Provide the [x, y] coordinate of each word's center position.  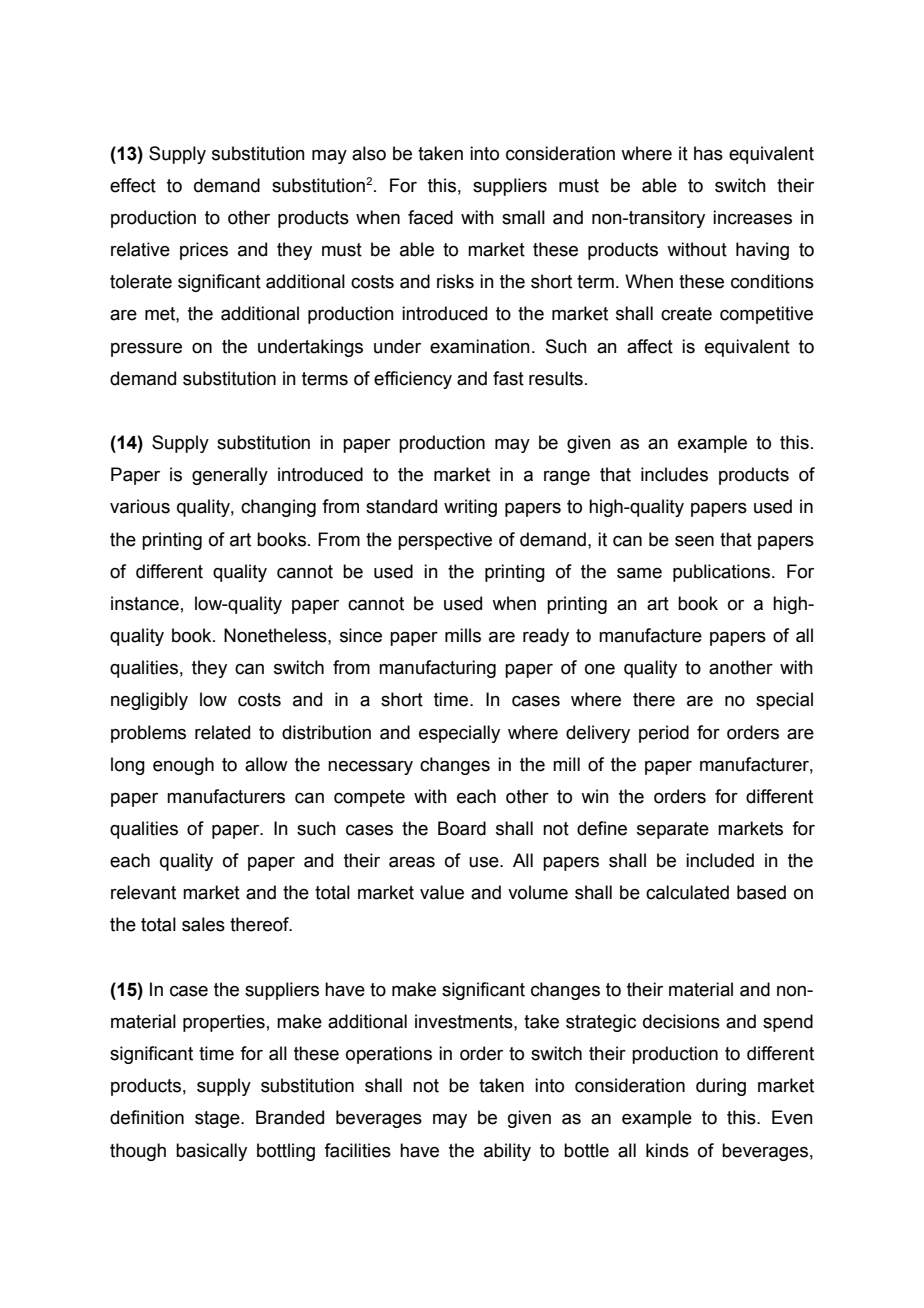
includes [674, 474]
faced [430, 217]
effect [133, 185]
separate [673, 830]
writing [470, 508]
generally [230, 476]
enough [183, 766]
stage [218, 1119]
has [708, 153]
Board [462, 828]
